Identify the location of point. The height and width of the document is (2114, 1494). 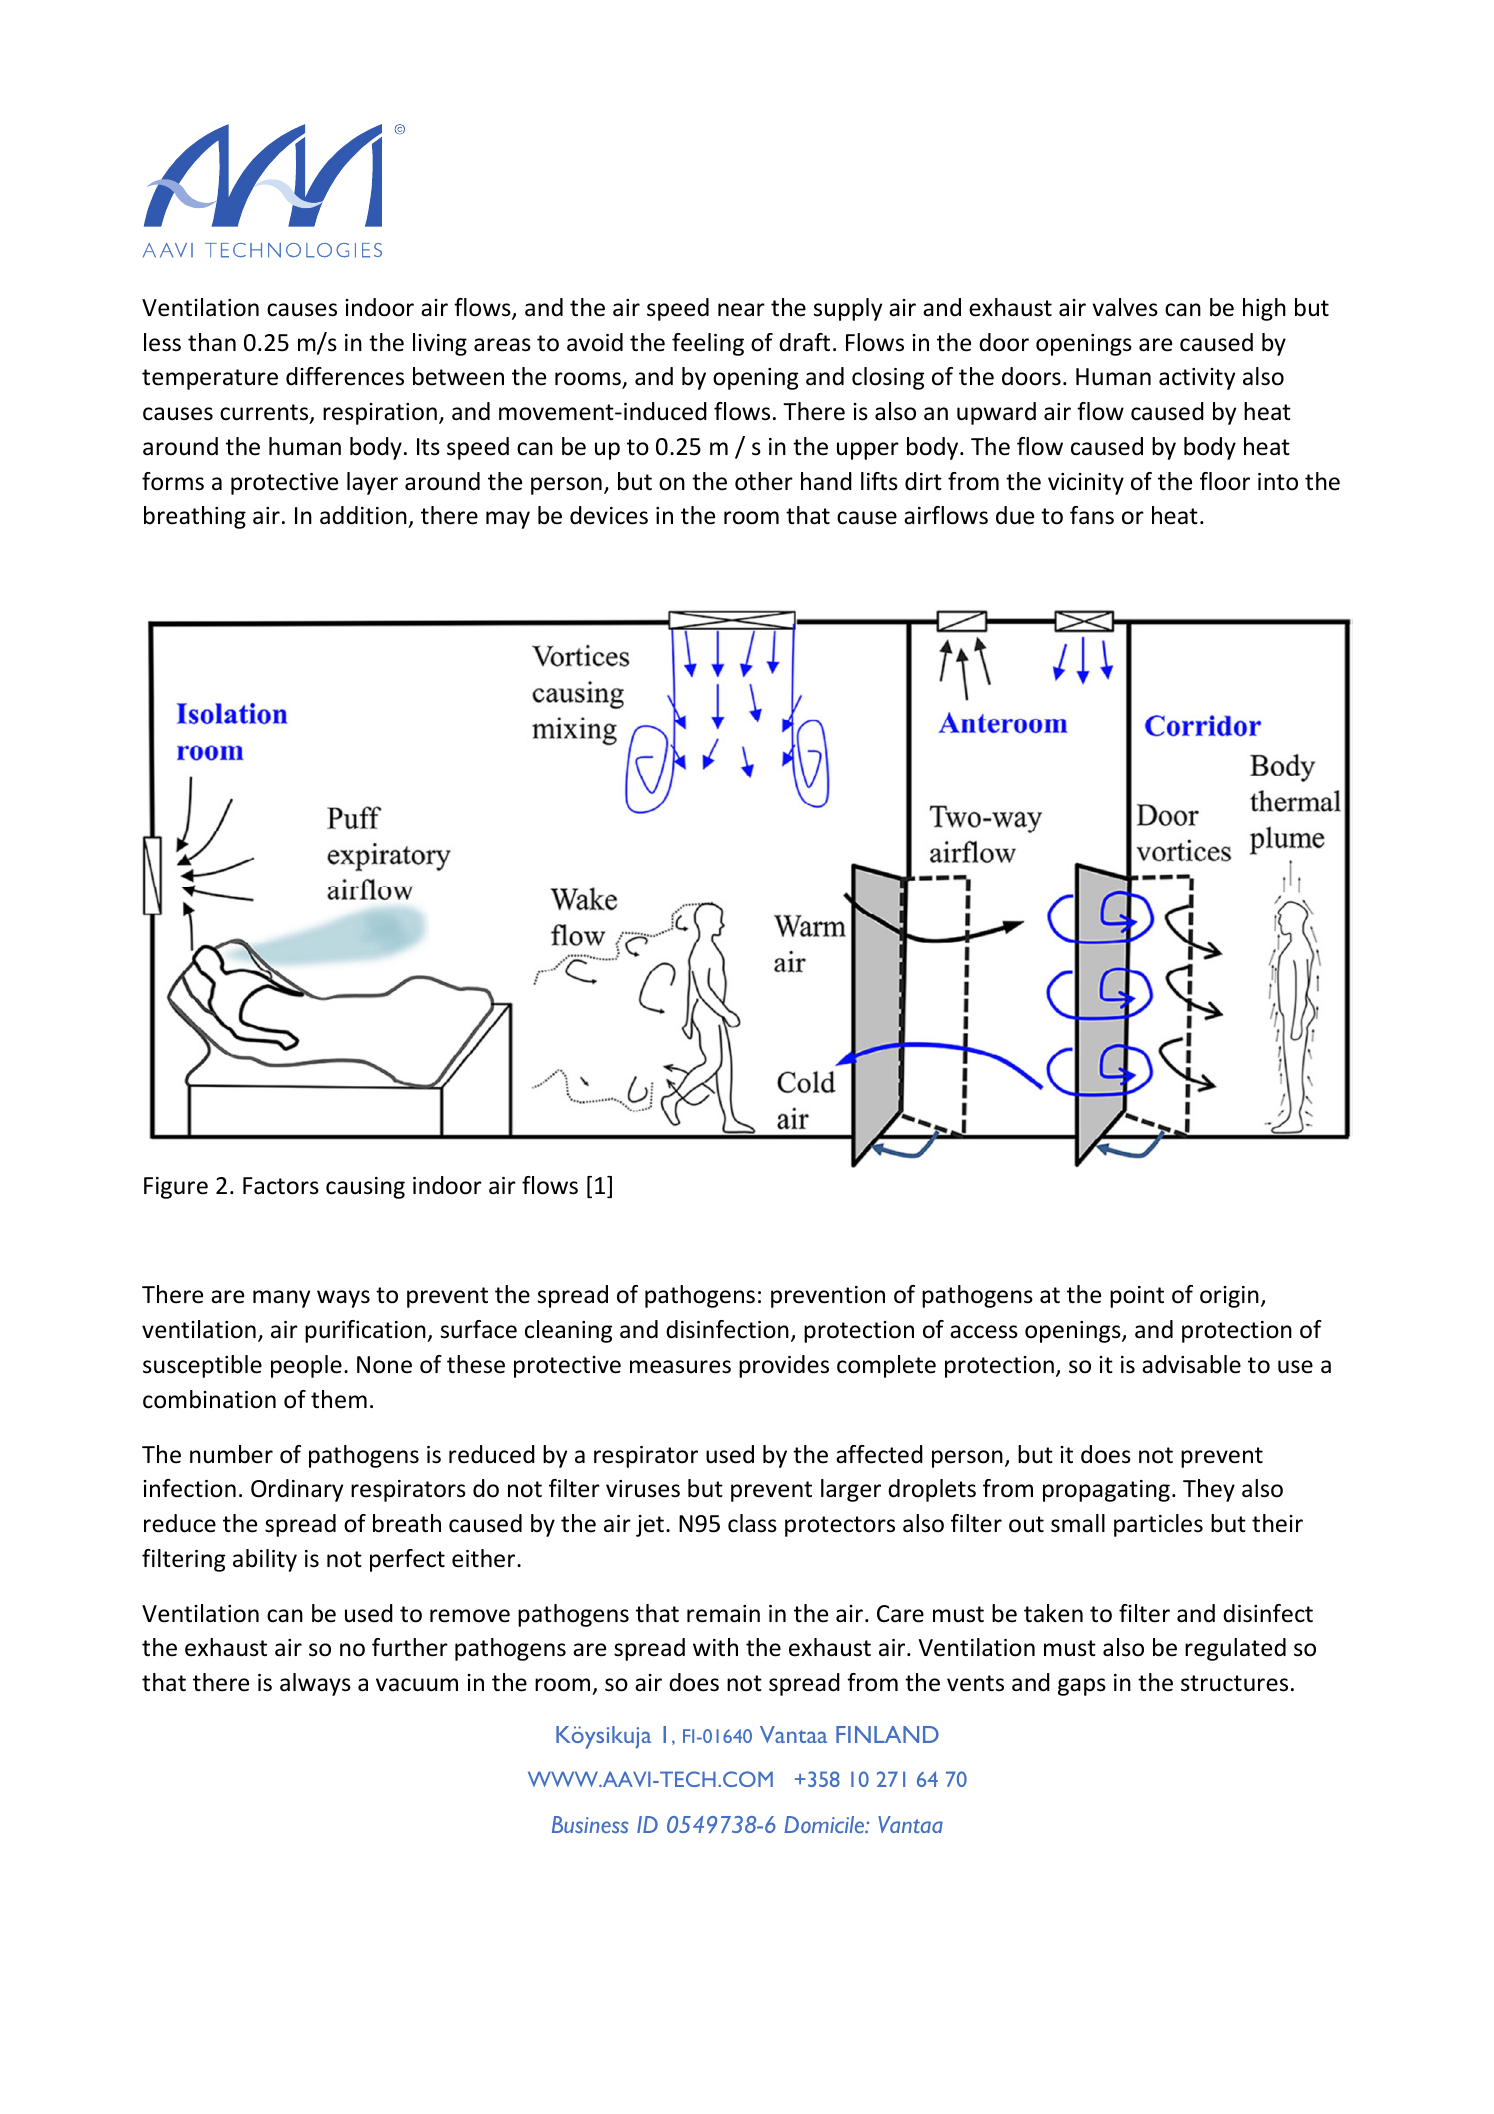
(1137, 1297).
